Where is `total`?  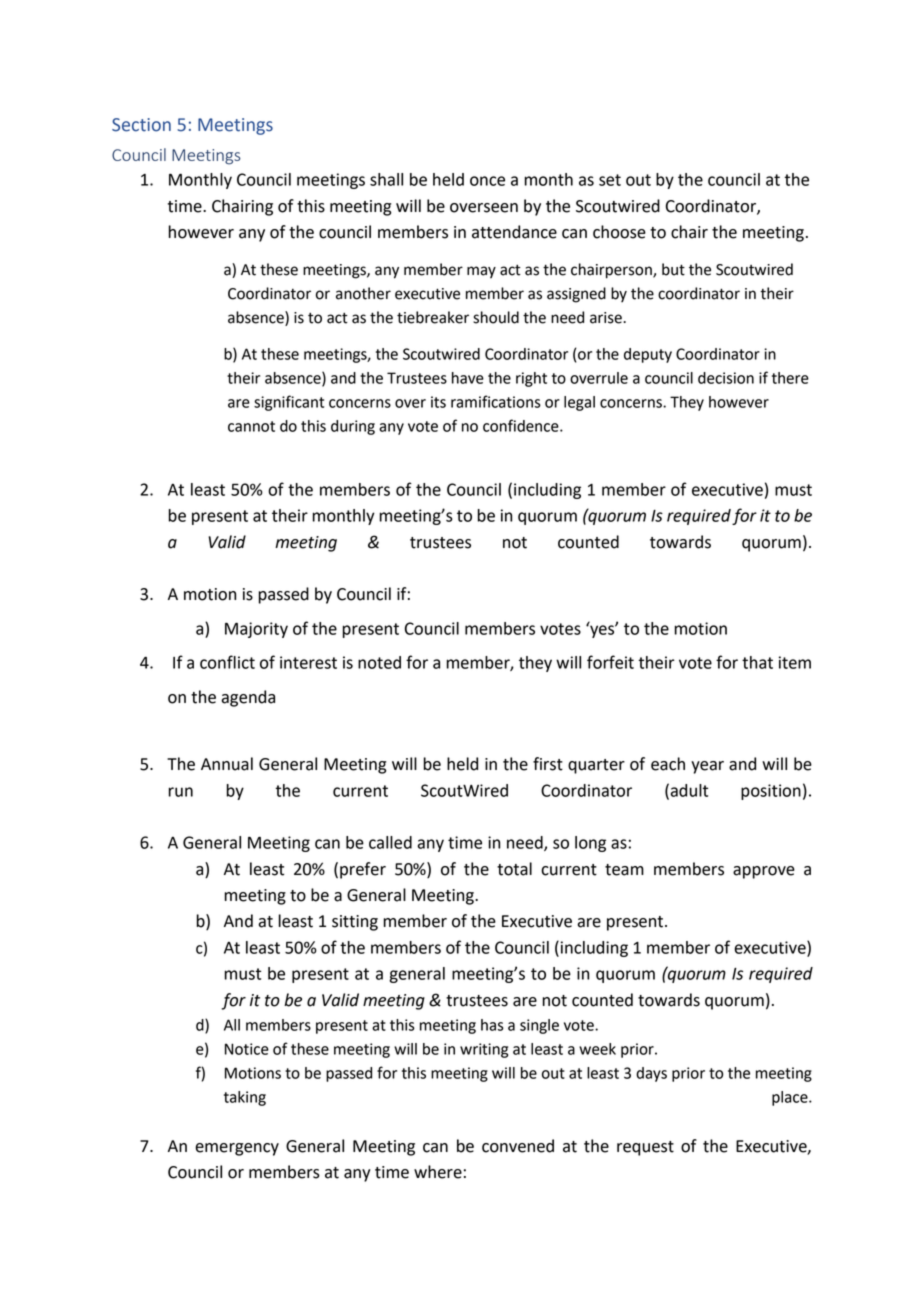
total is located at coordinates (514, 869).
